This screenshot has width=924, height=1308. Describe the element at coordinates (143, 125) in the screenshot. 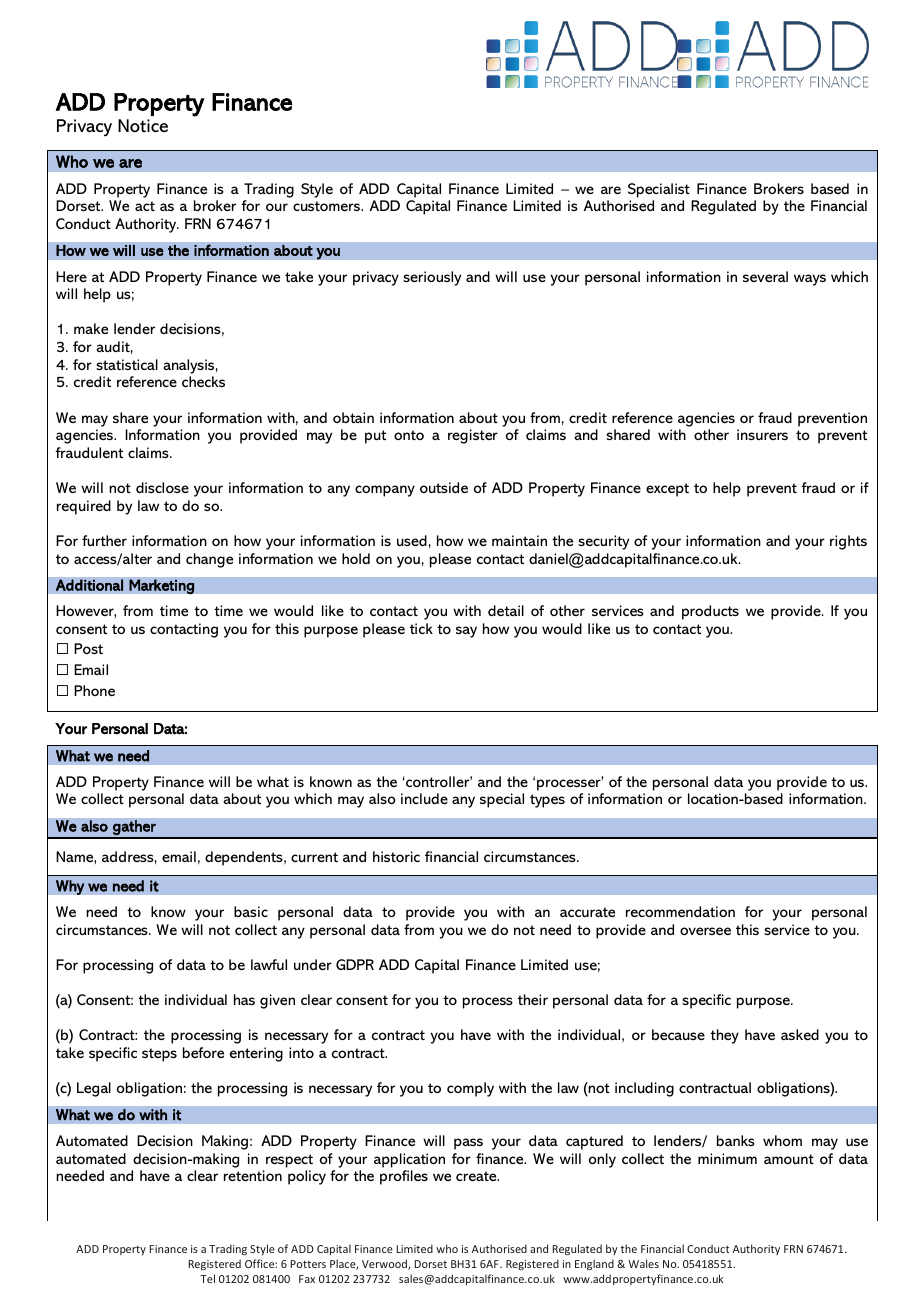

I see `Notice` at that location.
